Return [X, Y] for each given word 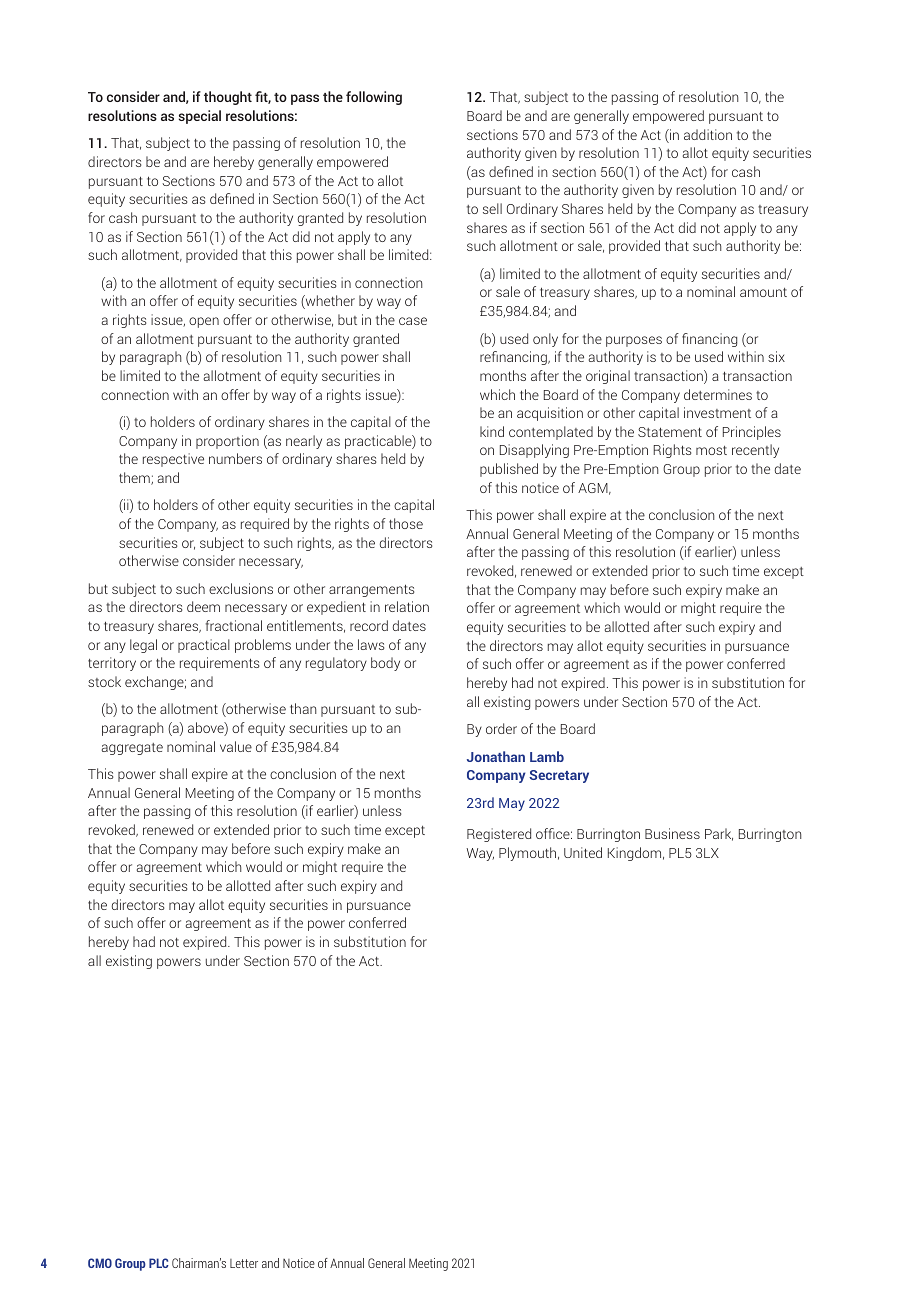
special [200, 117]
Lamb [547, 756]
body [385, 664]
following [374, 98]
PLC [159, 1263]
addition [708, 134]
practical [204, 646]
